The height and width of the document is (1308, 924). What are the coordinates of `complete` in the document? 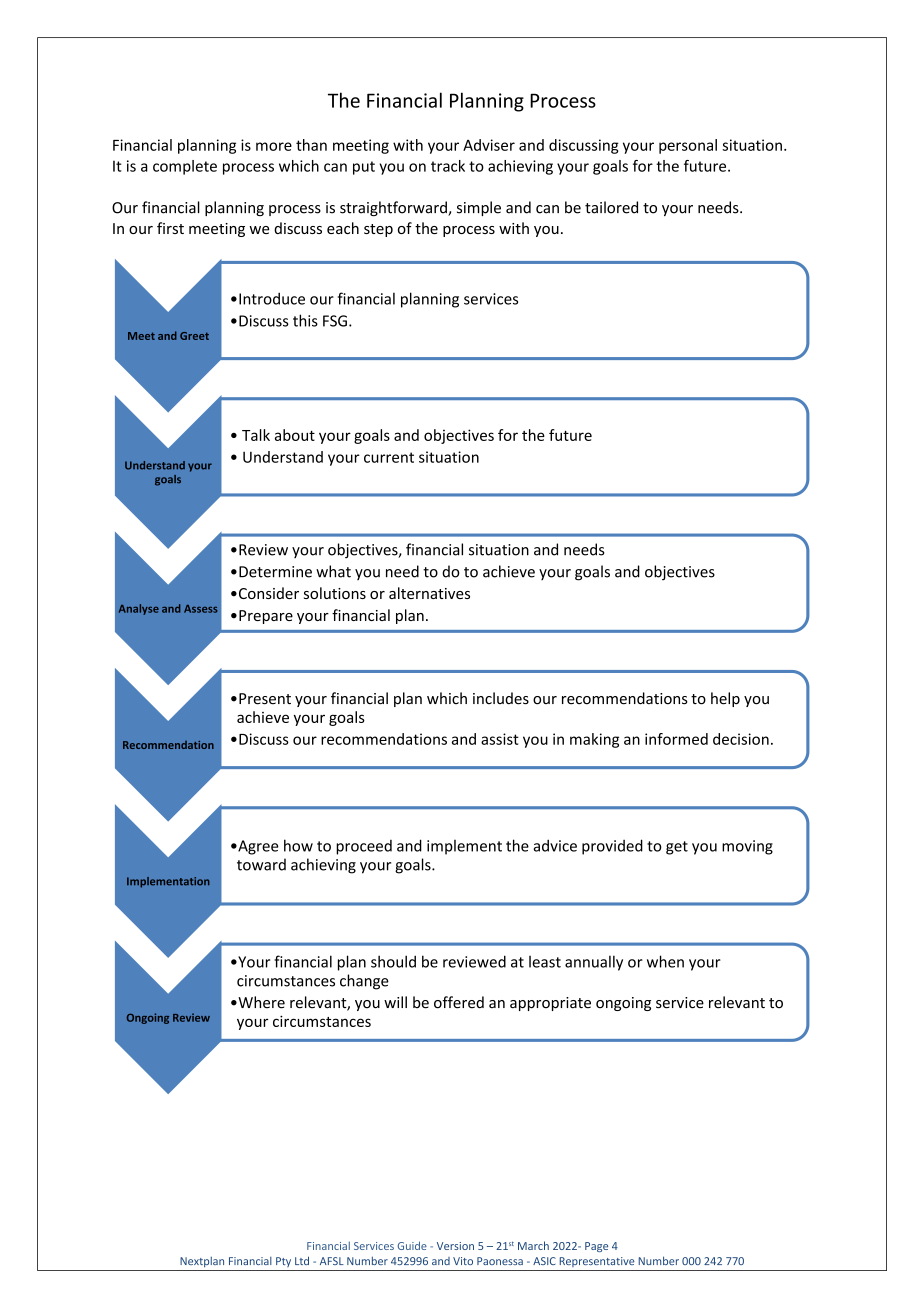 It's located at (185, 167).
